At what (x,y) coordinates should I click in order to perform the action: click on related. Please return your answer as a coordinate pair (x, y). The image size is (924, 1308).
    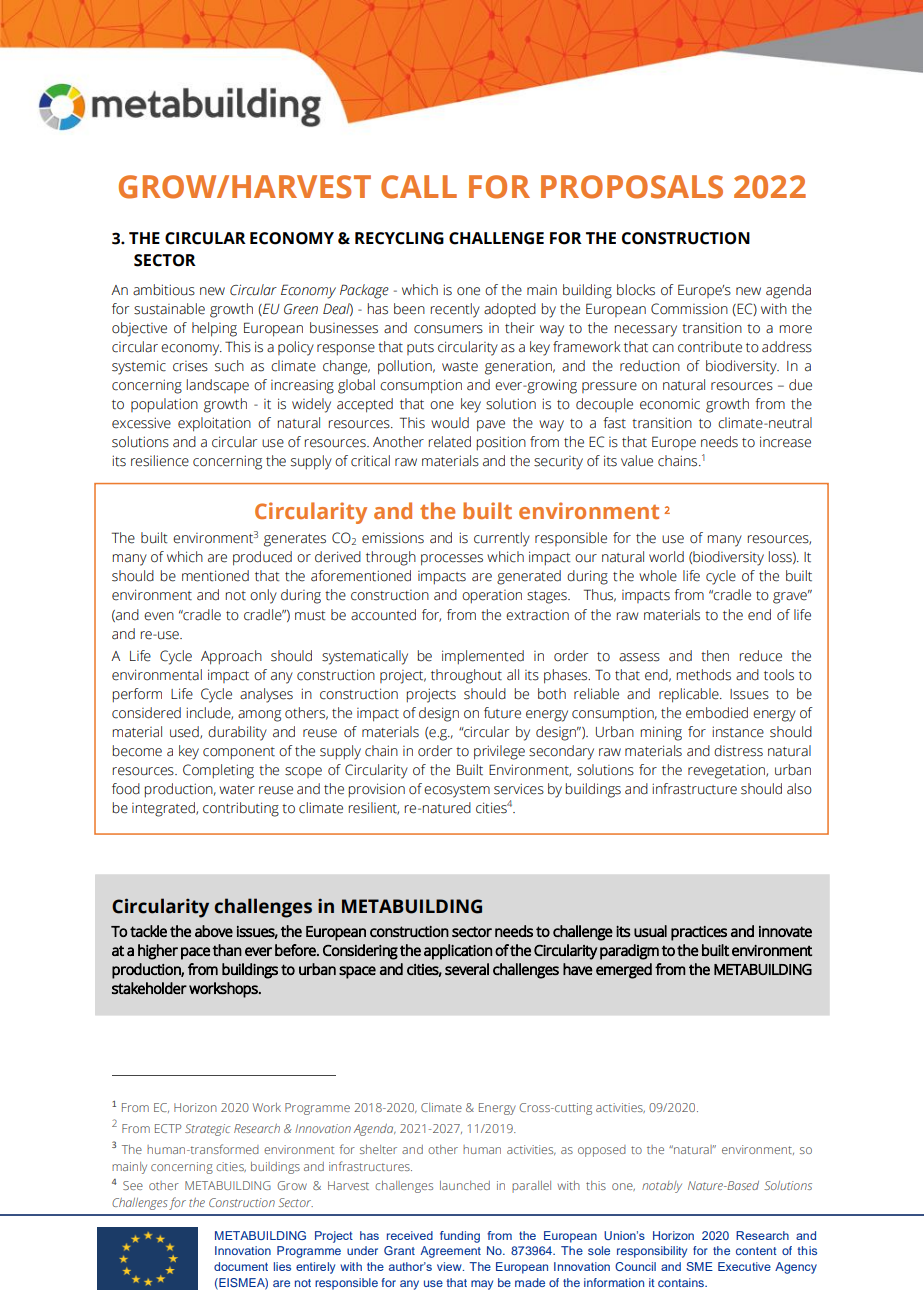
    Looking at the image, I should click on (450, 442).
